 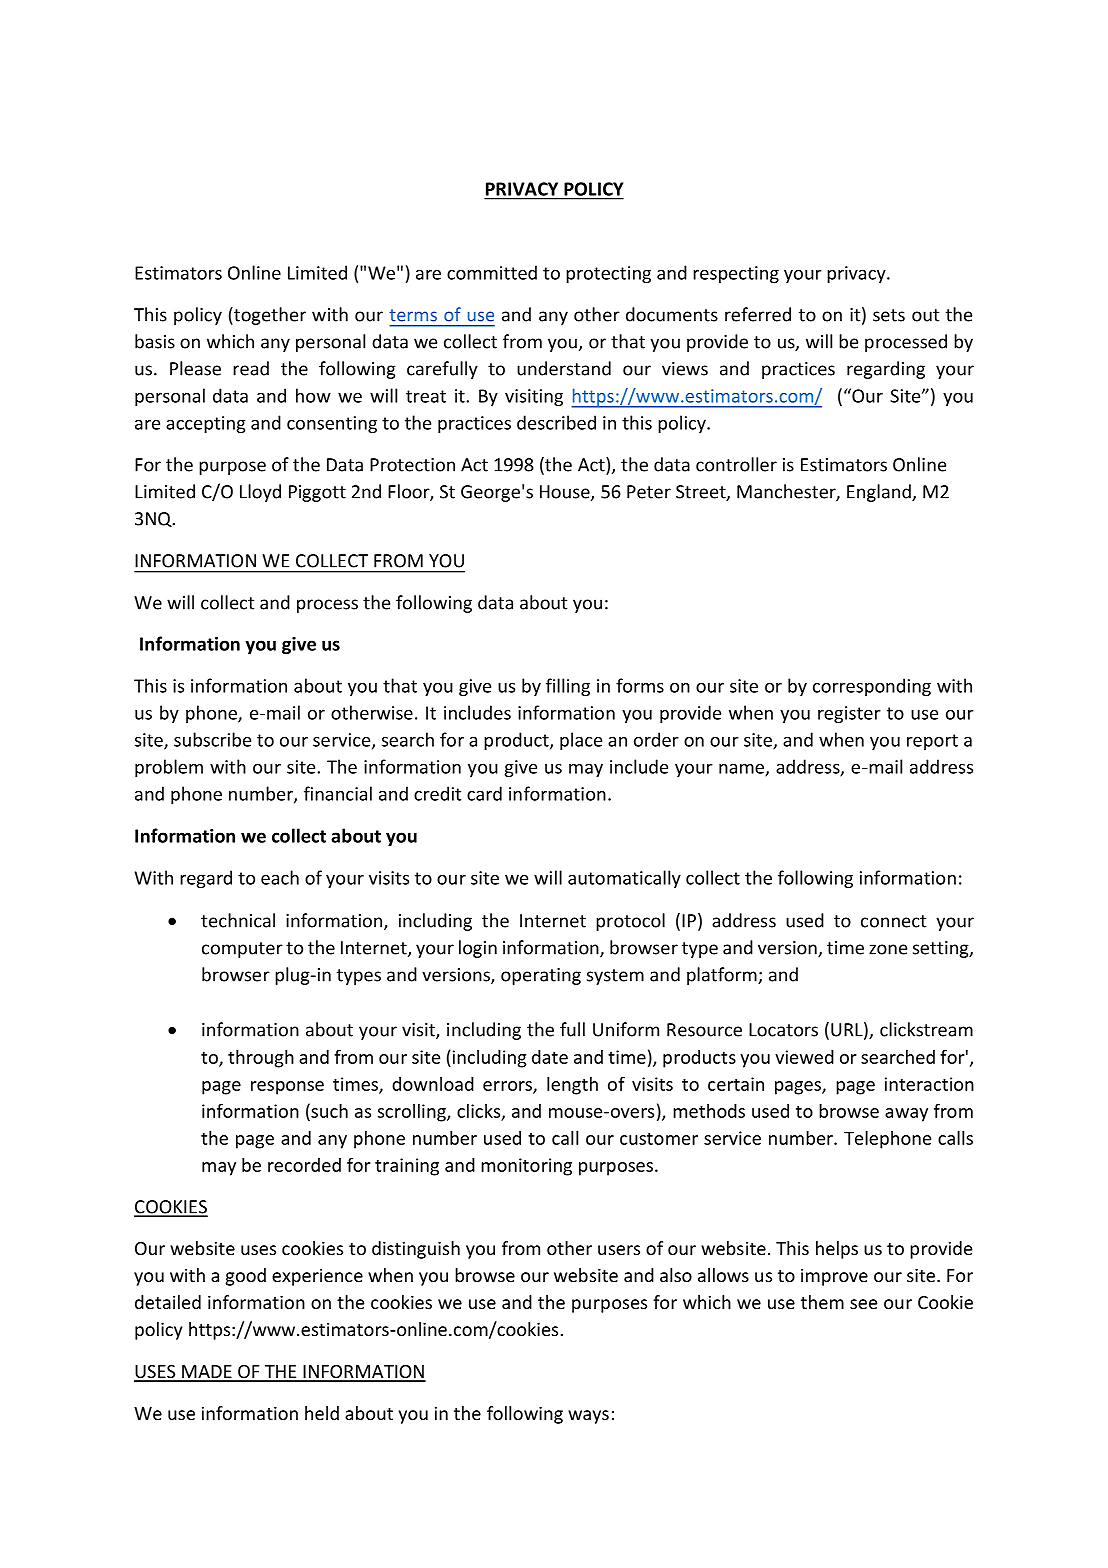 I want to click on ways, so click(x=588, y=1417).
